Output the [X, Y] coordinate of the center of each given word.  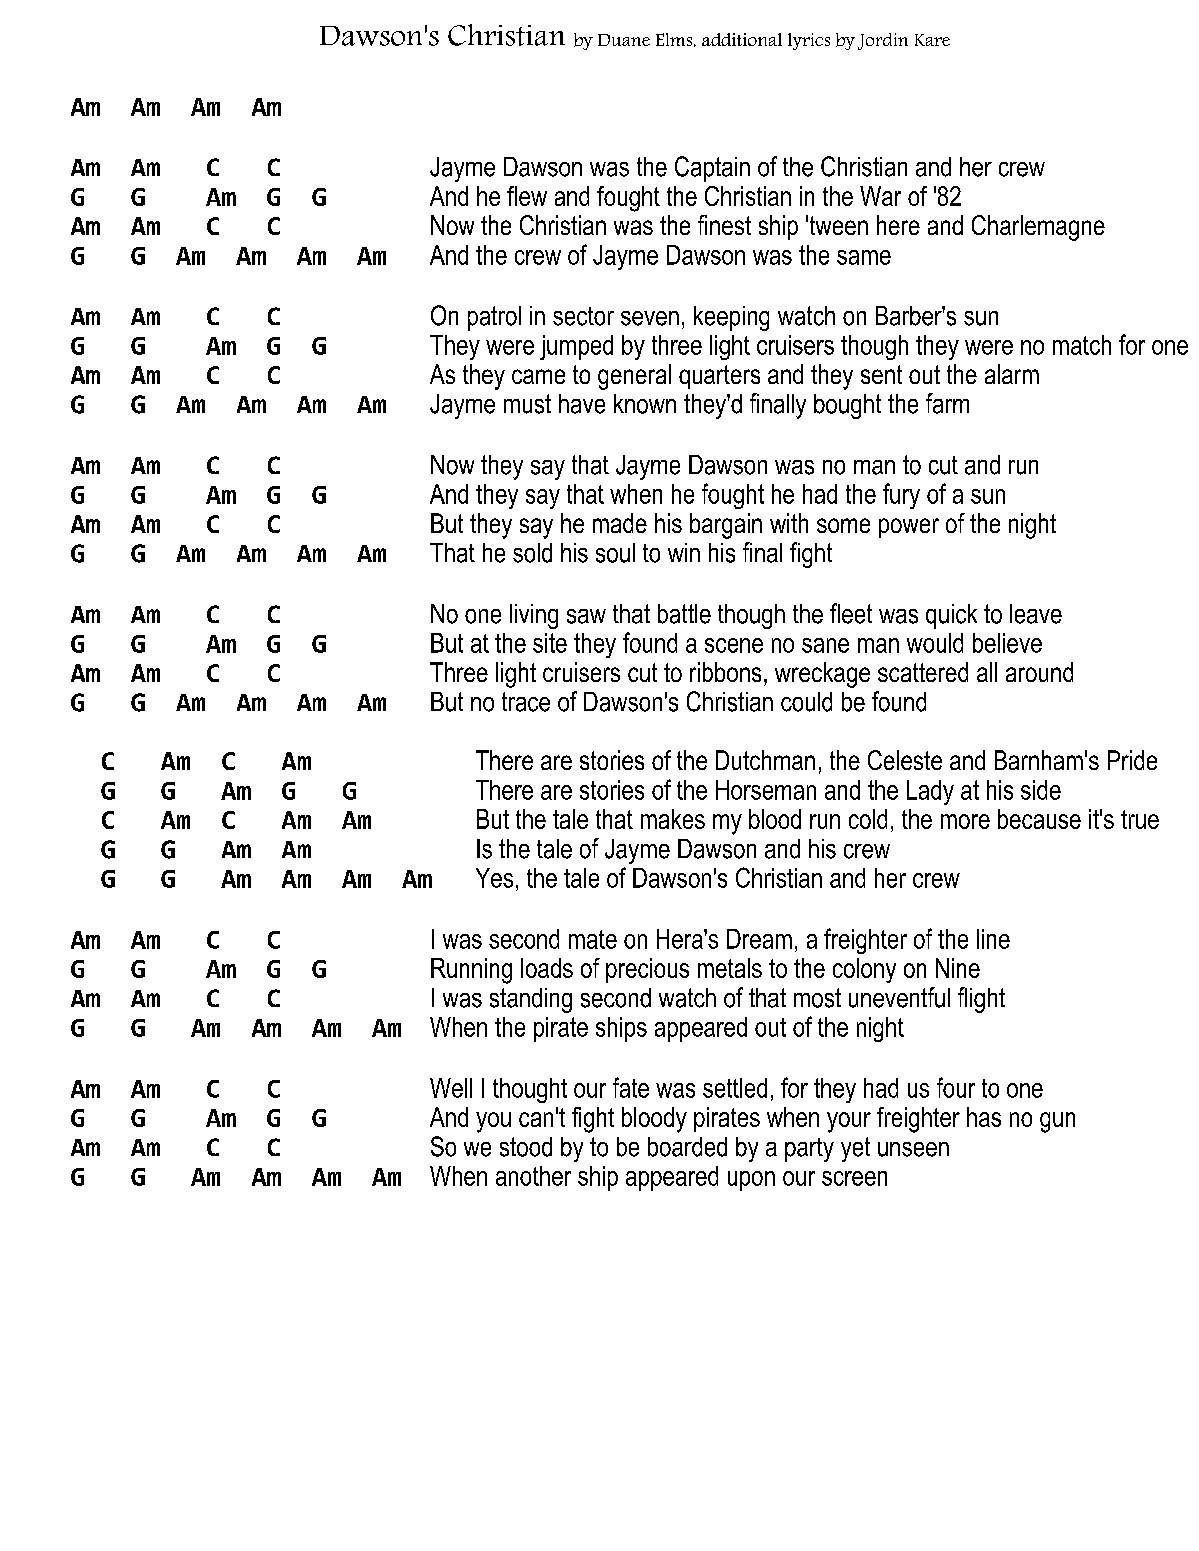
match [1082, 345]
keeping [731, 318]
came [538, 376]
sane [825, 645]
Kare [932, 40]
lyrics [809, 41]
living [534, 616]
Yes [494, 878]
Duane [624, 40]
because [1039, 819]
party [809, 1150]
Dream [759, 939]
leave [1036, 614]
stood [526, 1147]
